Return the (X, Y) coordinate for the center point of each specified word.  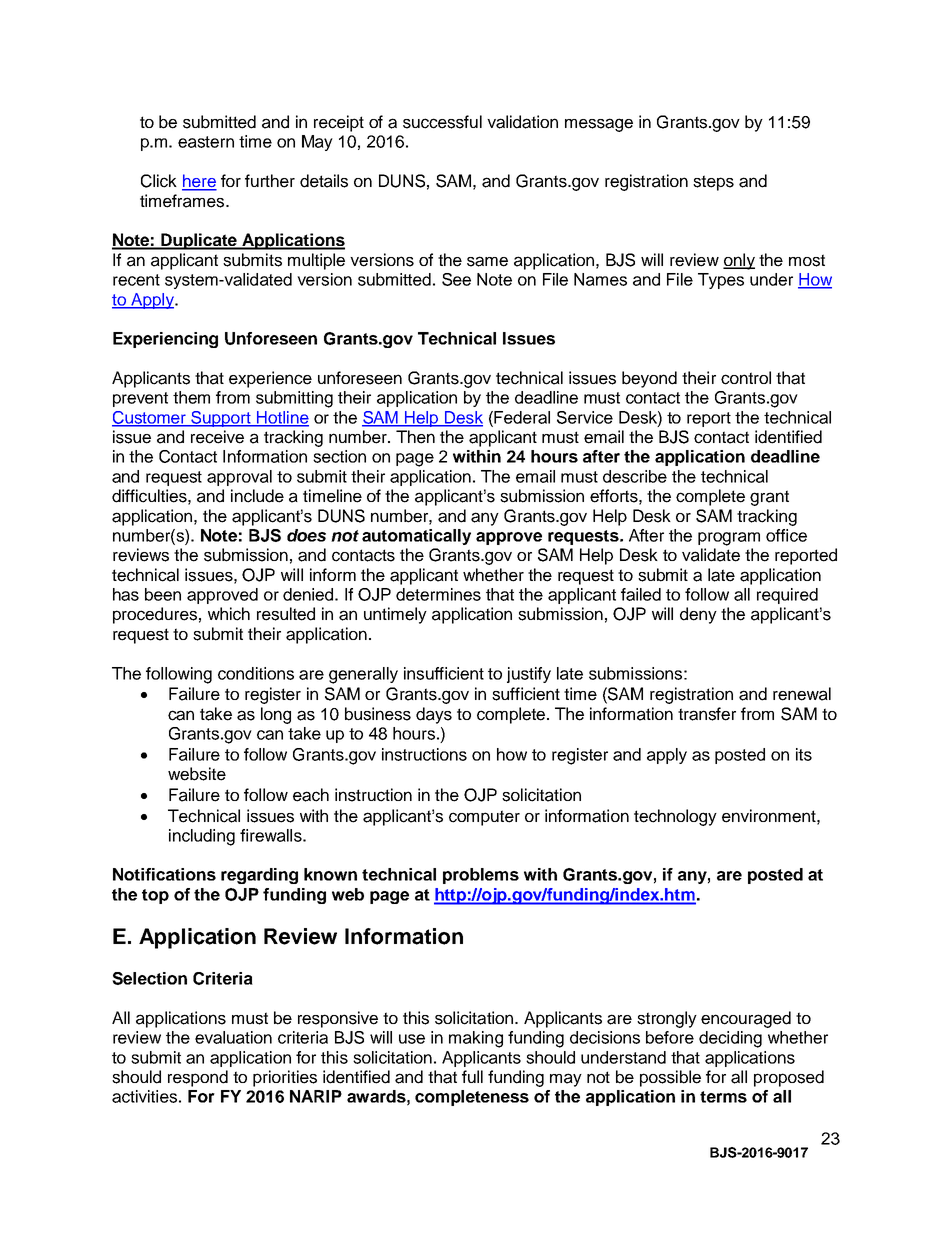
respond (198, 1078)
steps (713, 183)
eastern (206, 142)
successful (442, 122)
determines (438, 594)
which (229, 614)
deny (698, 615)
